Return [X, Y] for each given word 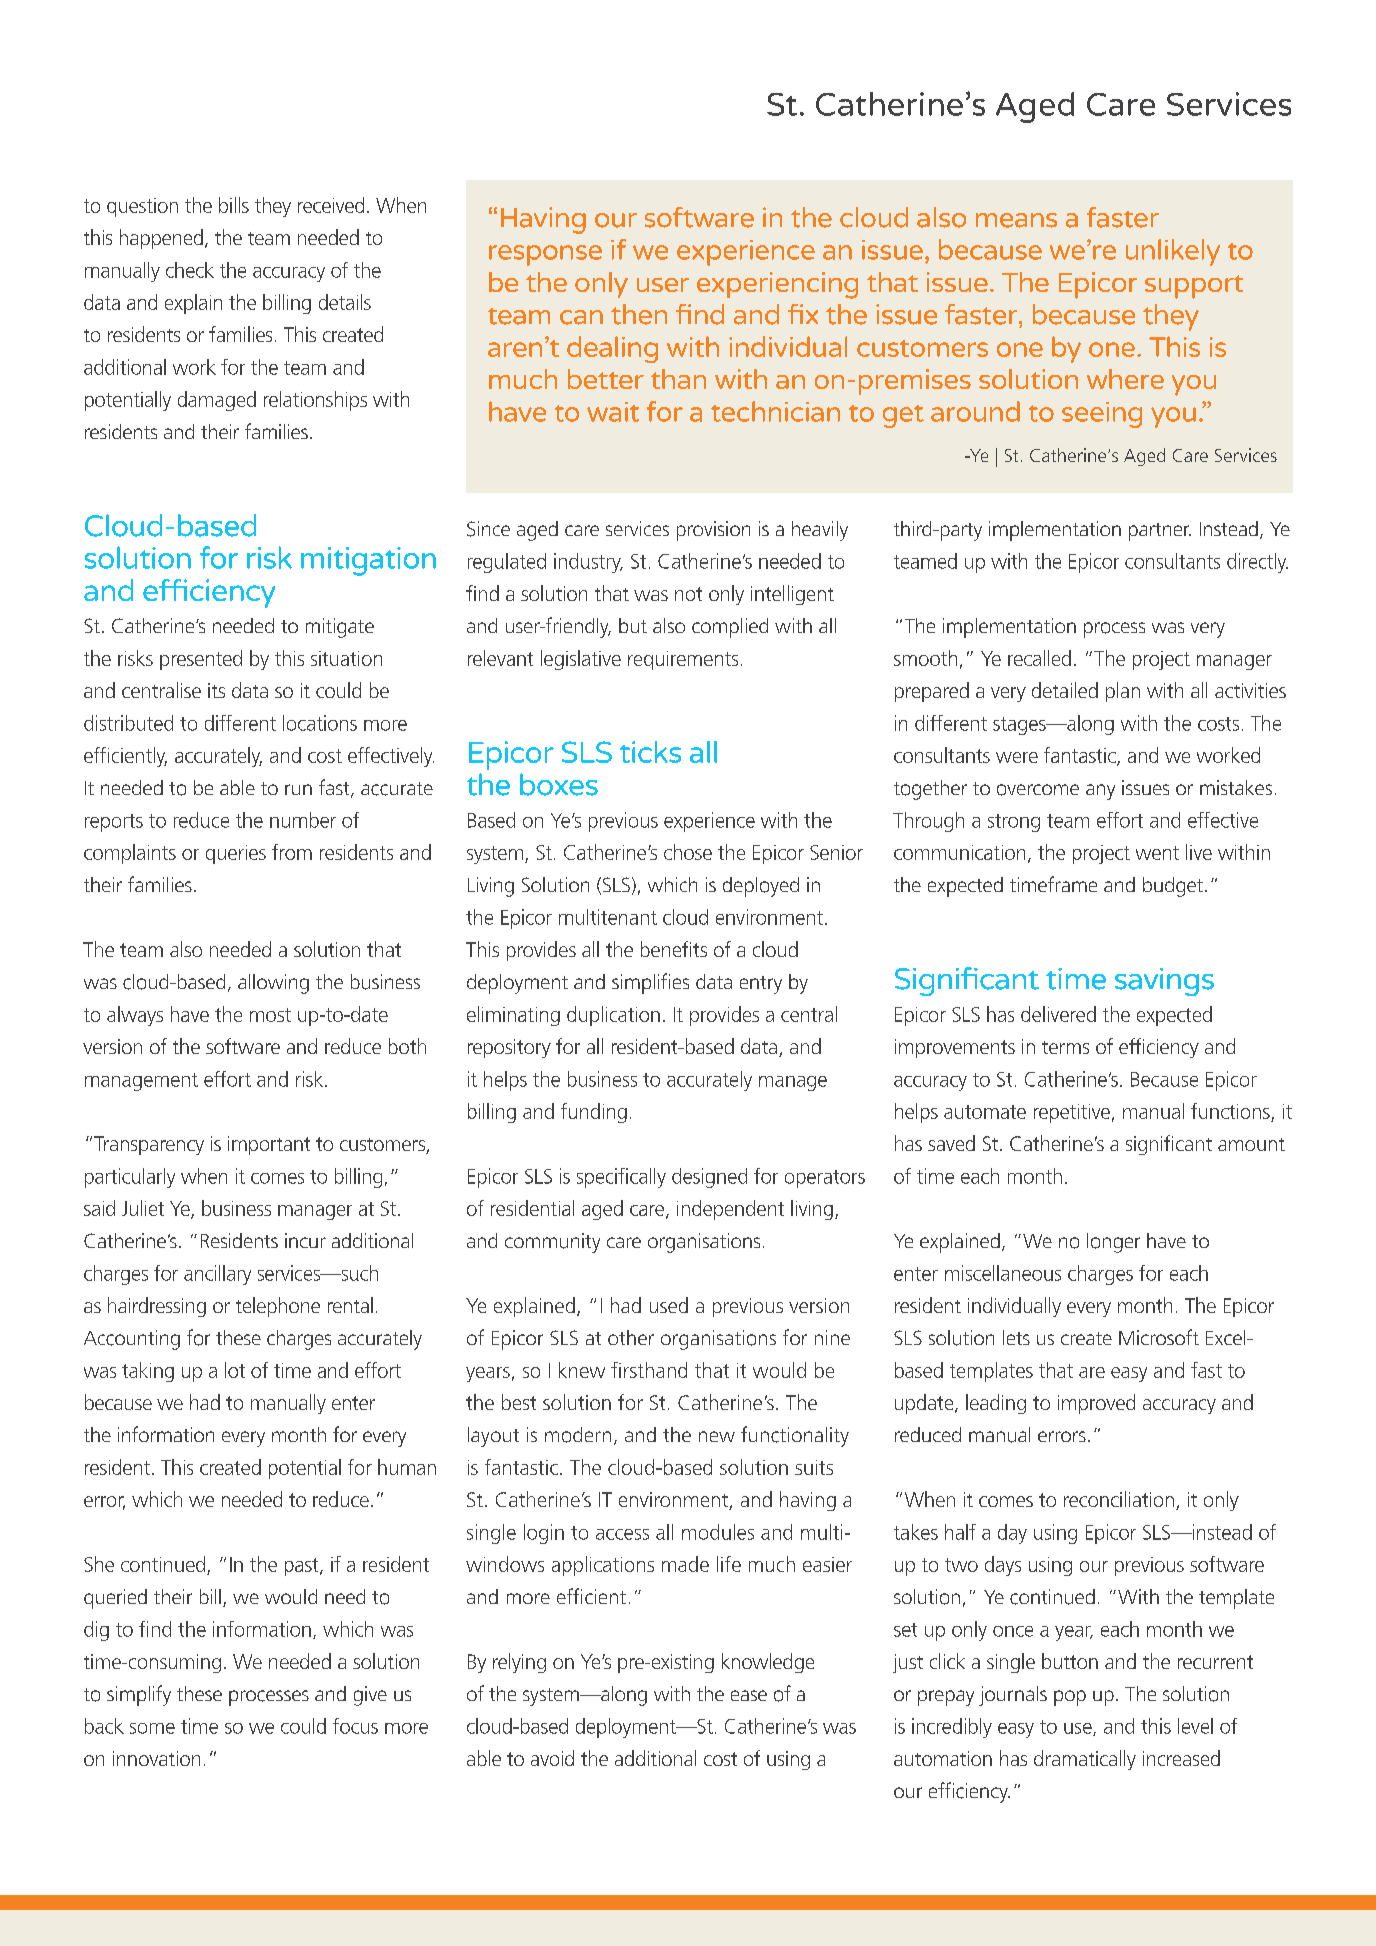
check [190, 270]
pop [1070, 1698]
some [152, 1728]
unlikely [1173, 252]
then [639, 314]
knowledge [768, 1663]
